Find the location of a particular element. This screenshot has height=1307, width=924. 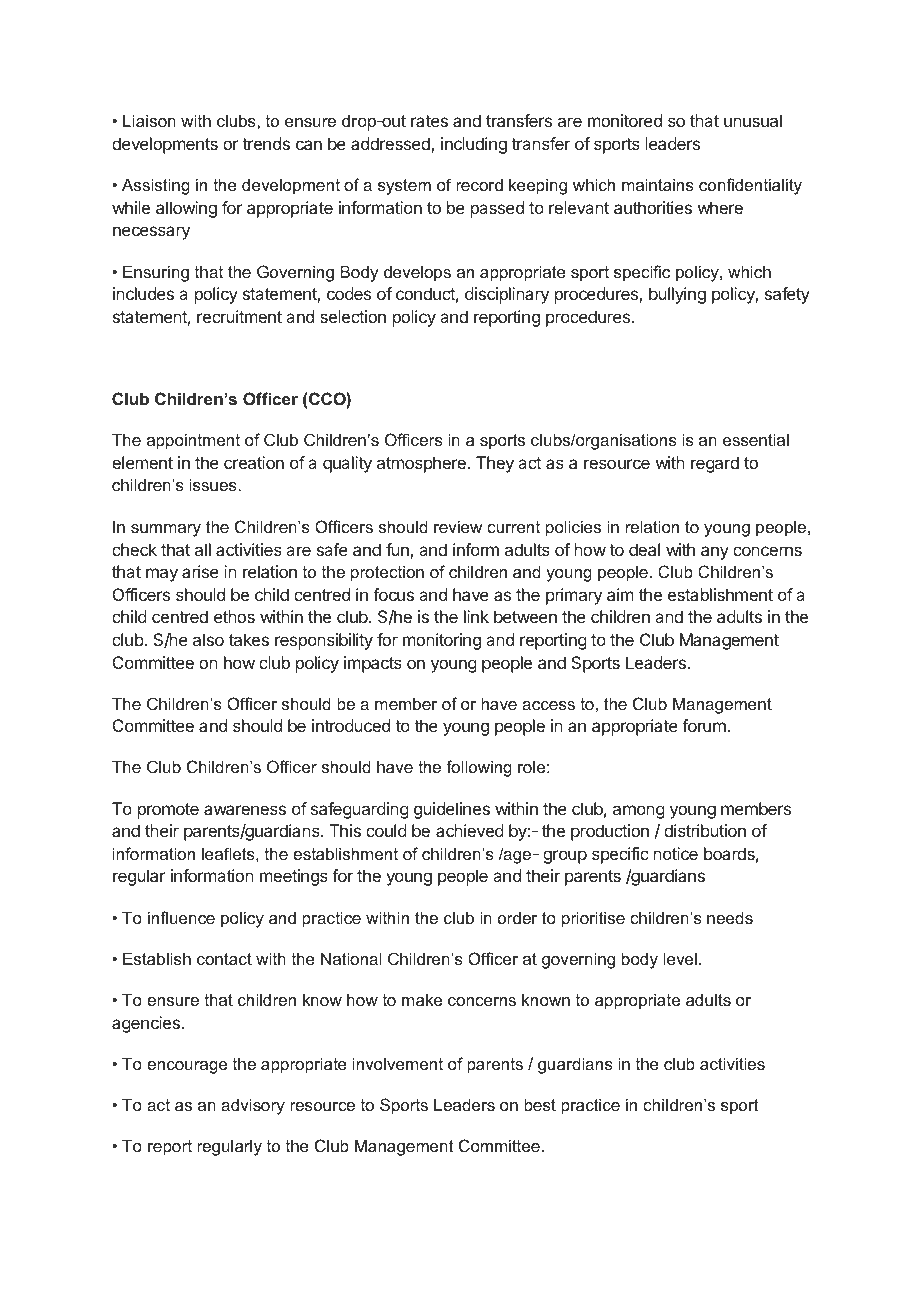

trends is located at coordinates (266, 143).
